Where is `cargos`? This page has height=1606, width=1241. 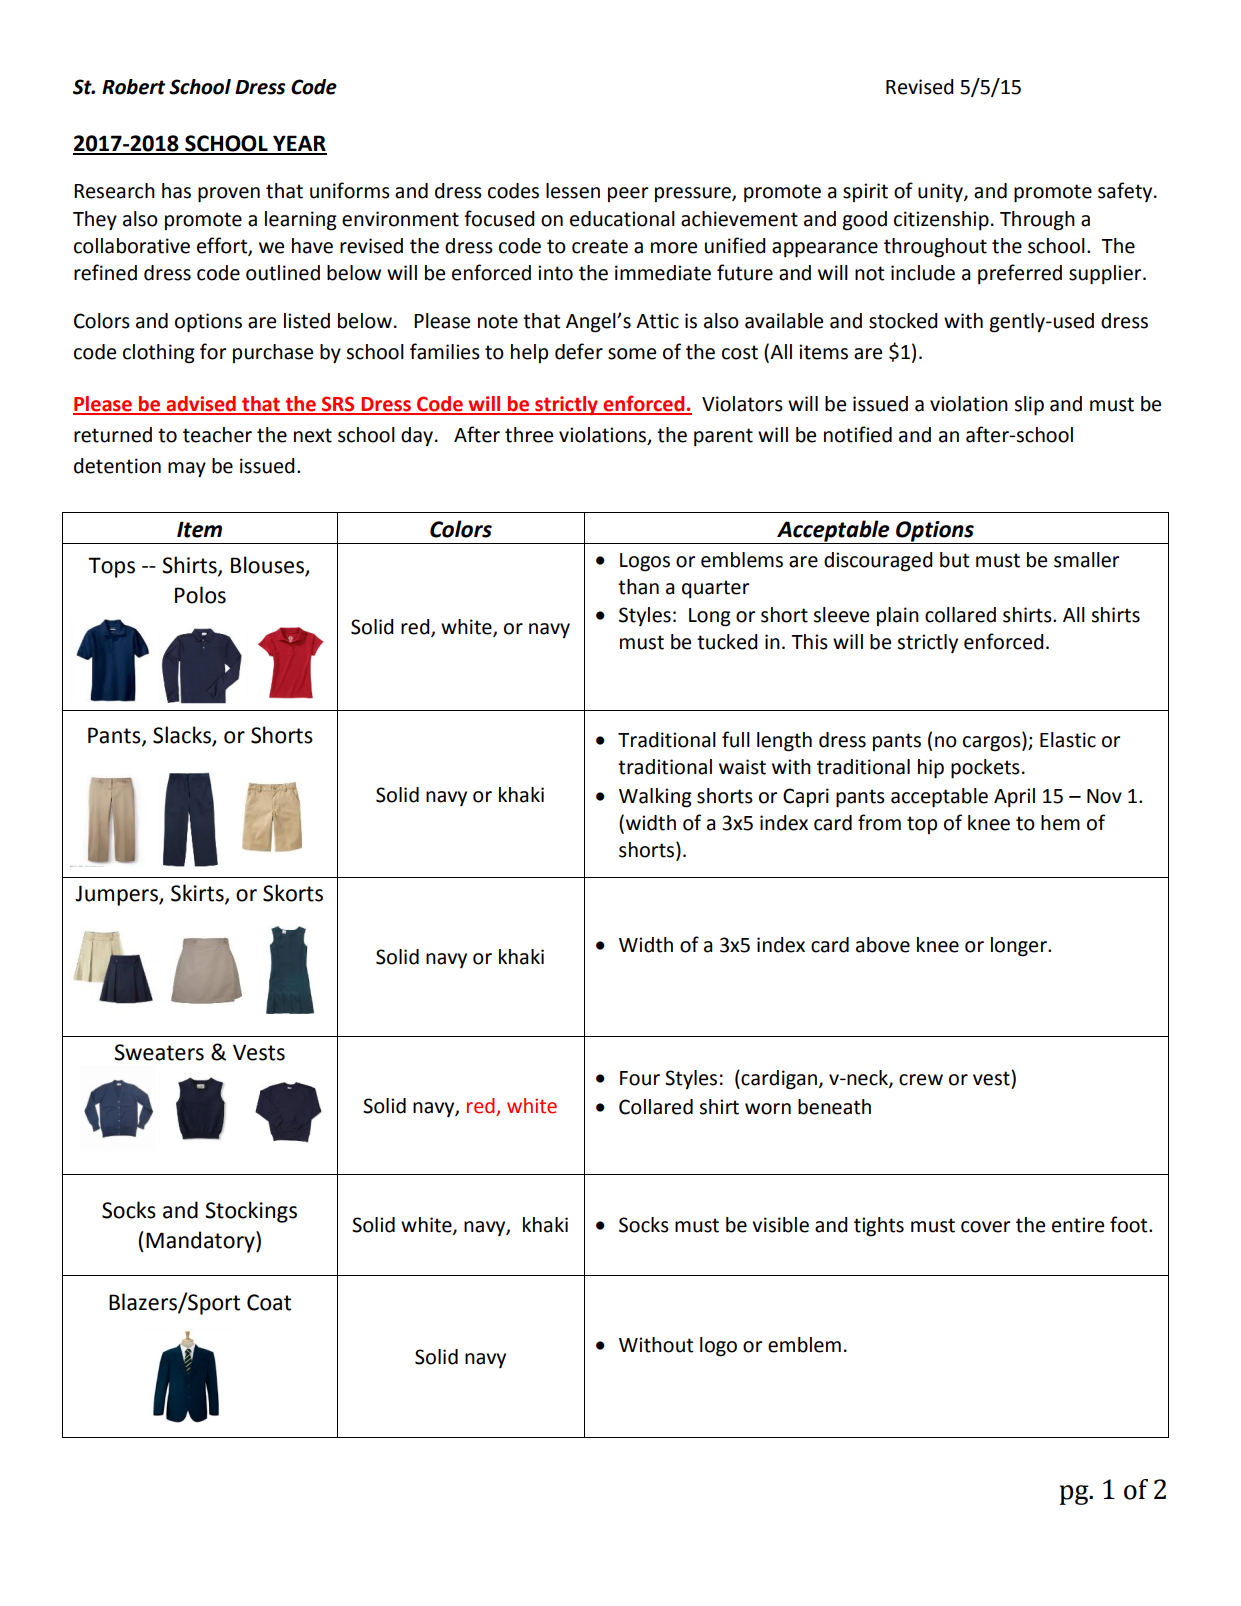
cargos is located at coordinates (993, 744).
